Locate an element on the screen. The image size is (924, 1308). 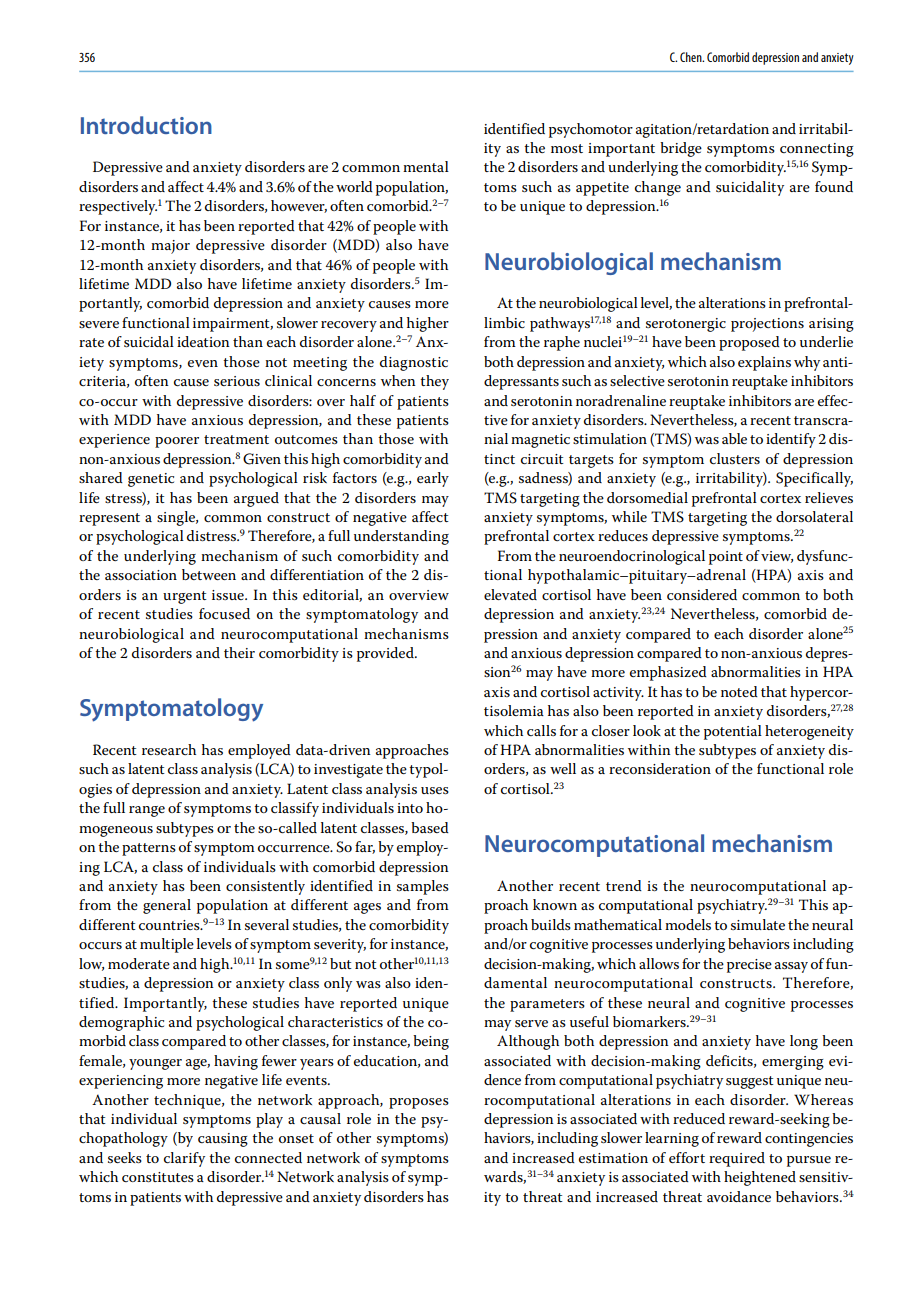
based is located at coordinates (430, 827).
